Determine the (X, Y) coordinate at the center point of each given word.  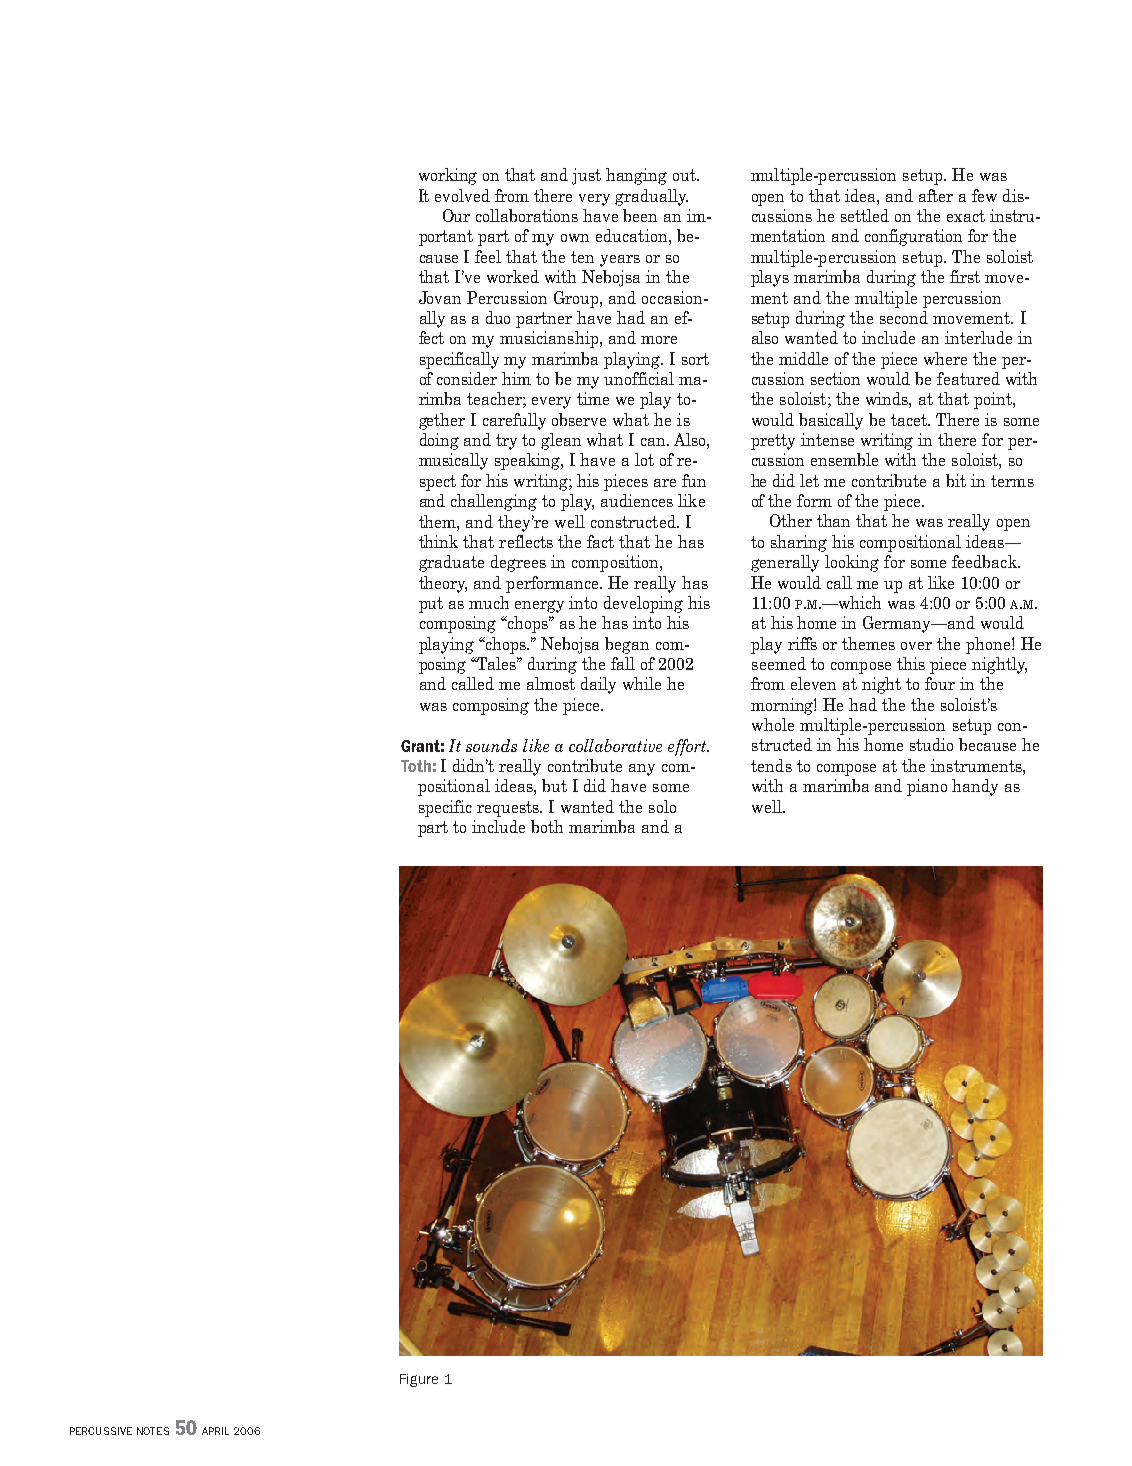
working (448, 176)
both (547, 826)
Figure (419, 1380)
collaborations (527, 215)
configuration (913, 237)
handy (975, 787)
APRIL (215, 1431)
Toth (416, 766)
